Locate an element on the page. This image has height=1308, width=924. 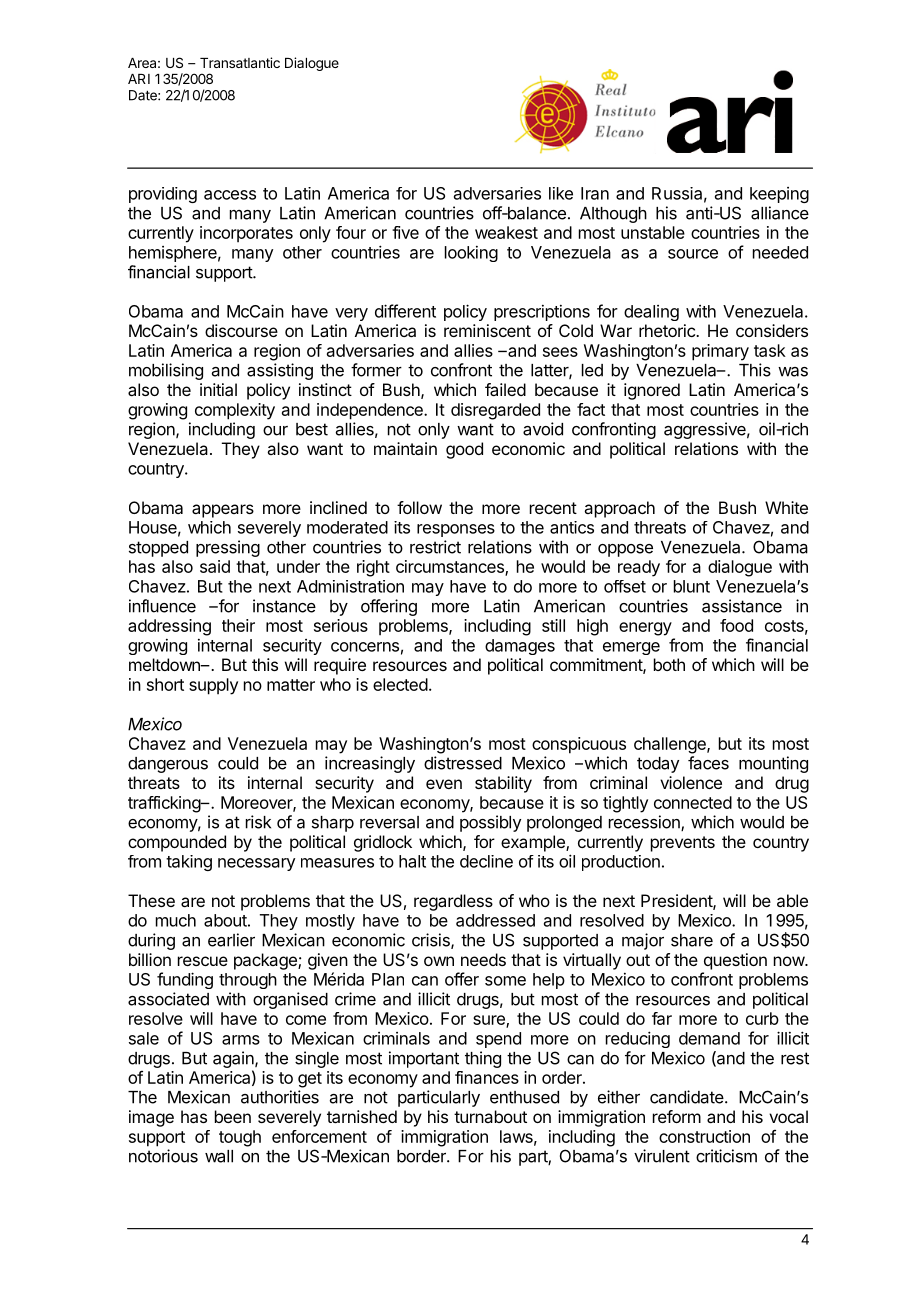
weakest is located at coordinates (506, 232).
